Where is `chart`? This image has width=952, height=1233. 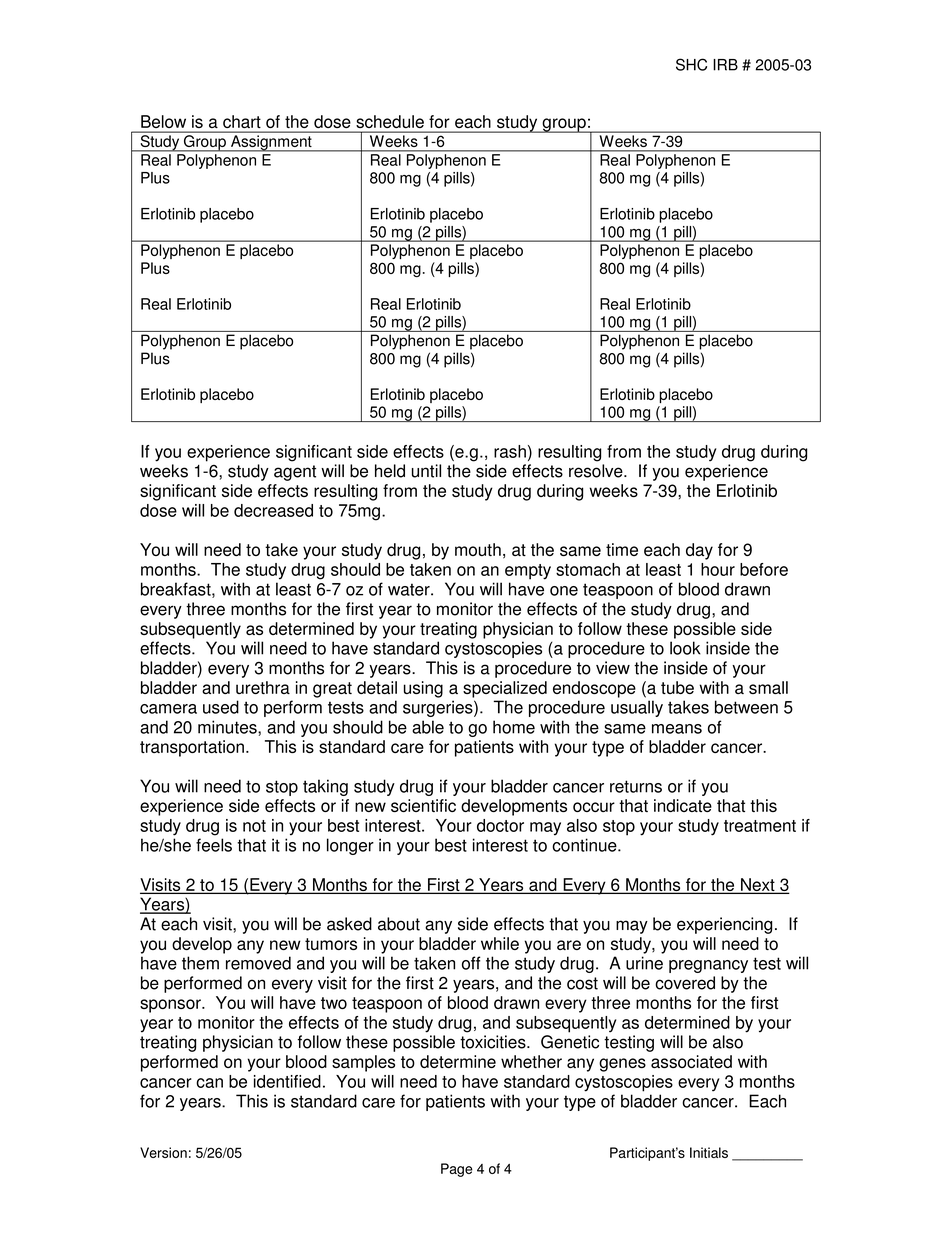 chart is located at coordinates (241, 121).
